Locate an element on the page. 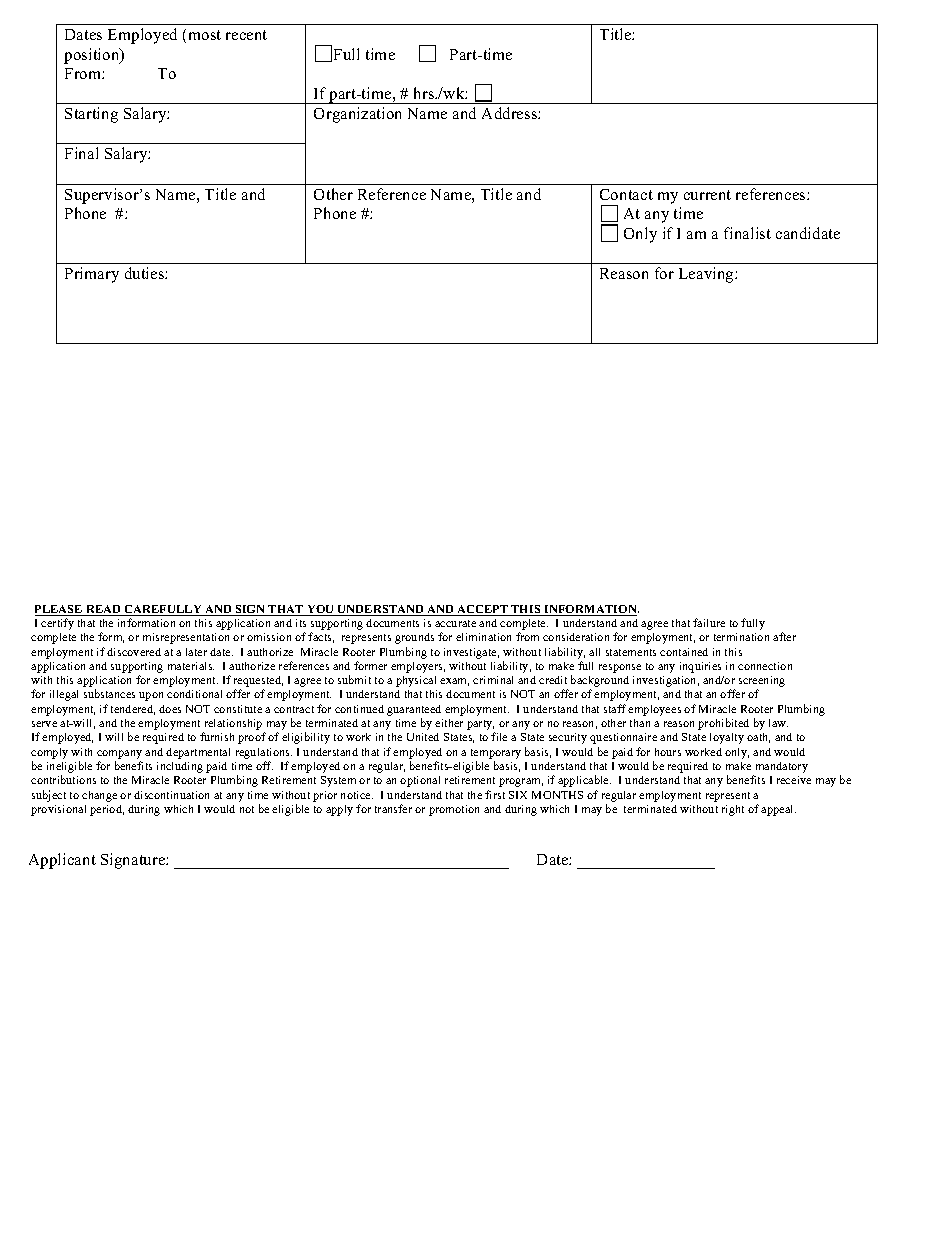 This document has height=1233, width=952. right is located at coordinates (733, 810).
